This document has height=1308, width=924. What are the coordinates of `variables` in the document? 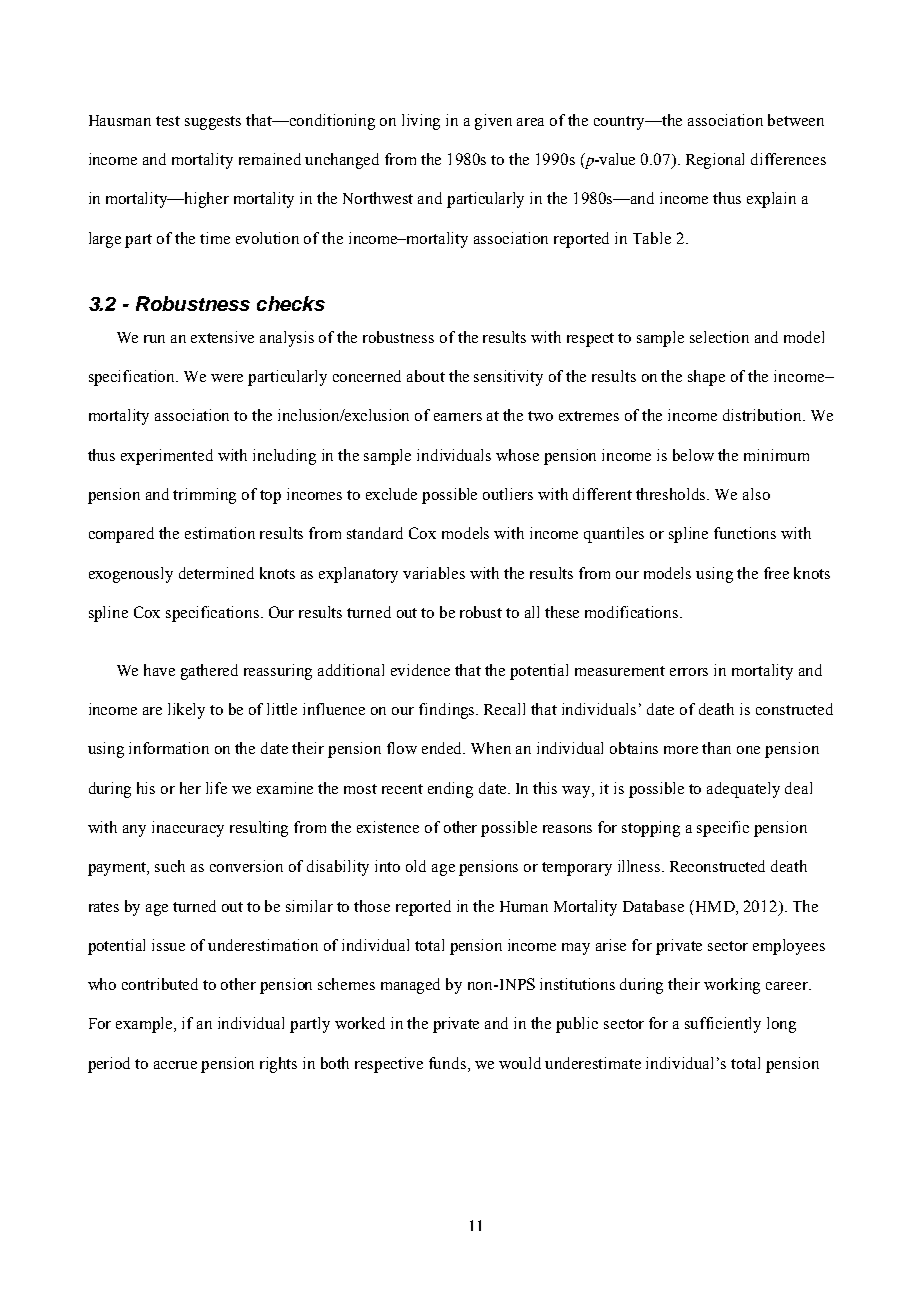 It's located at (434, 573).
